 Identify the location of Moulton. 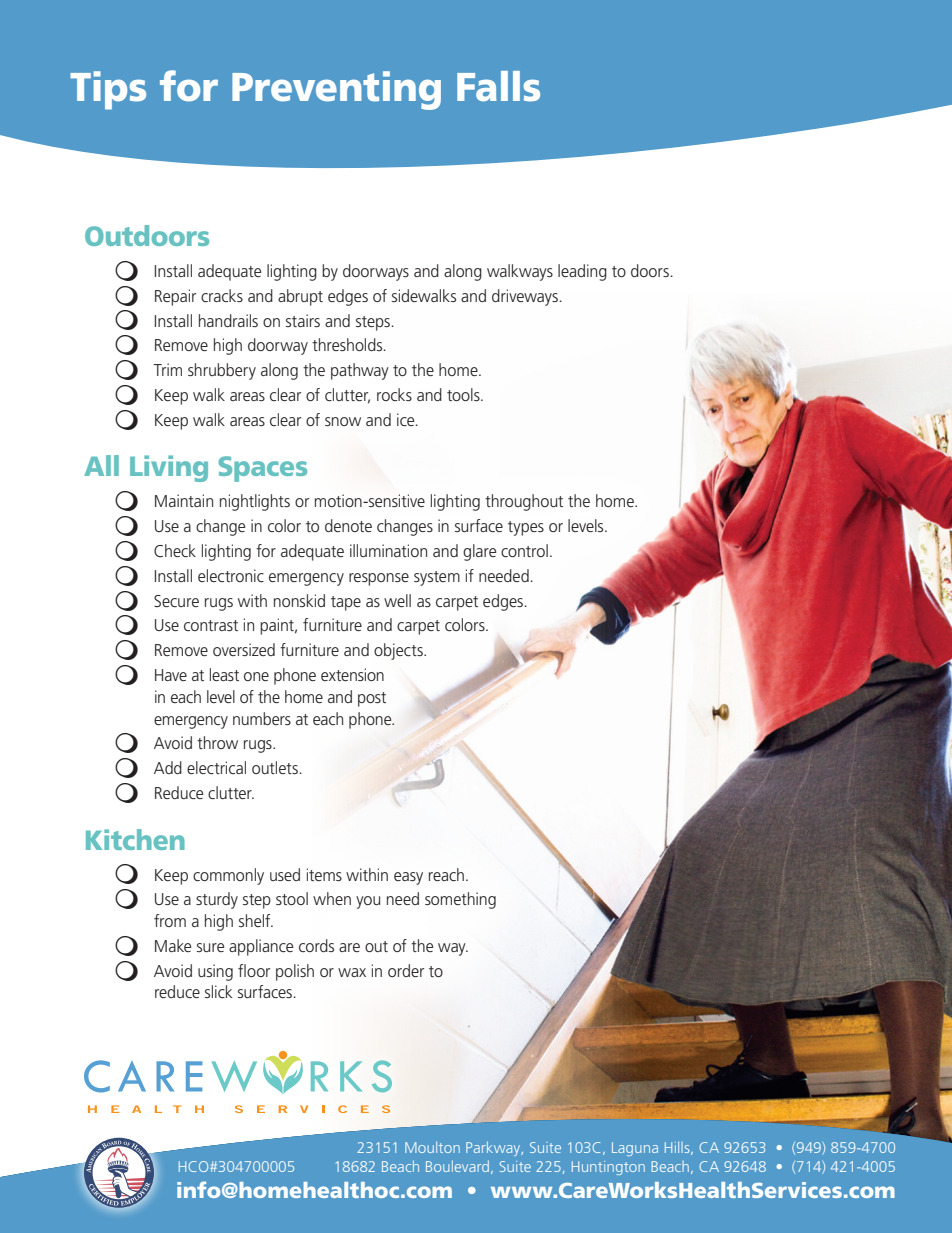
(432, 1147).
